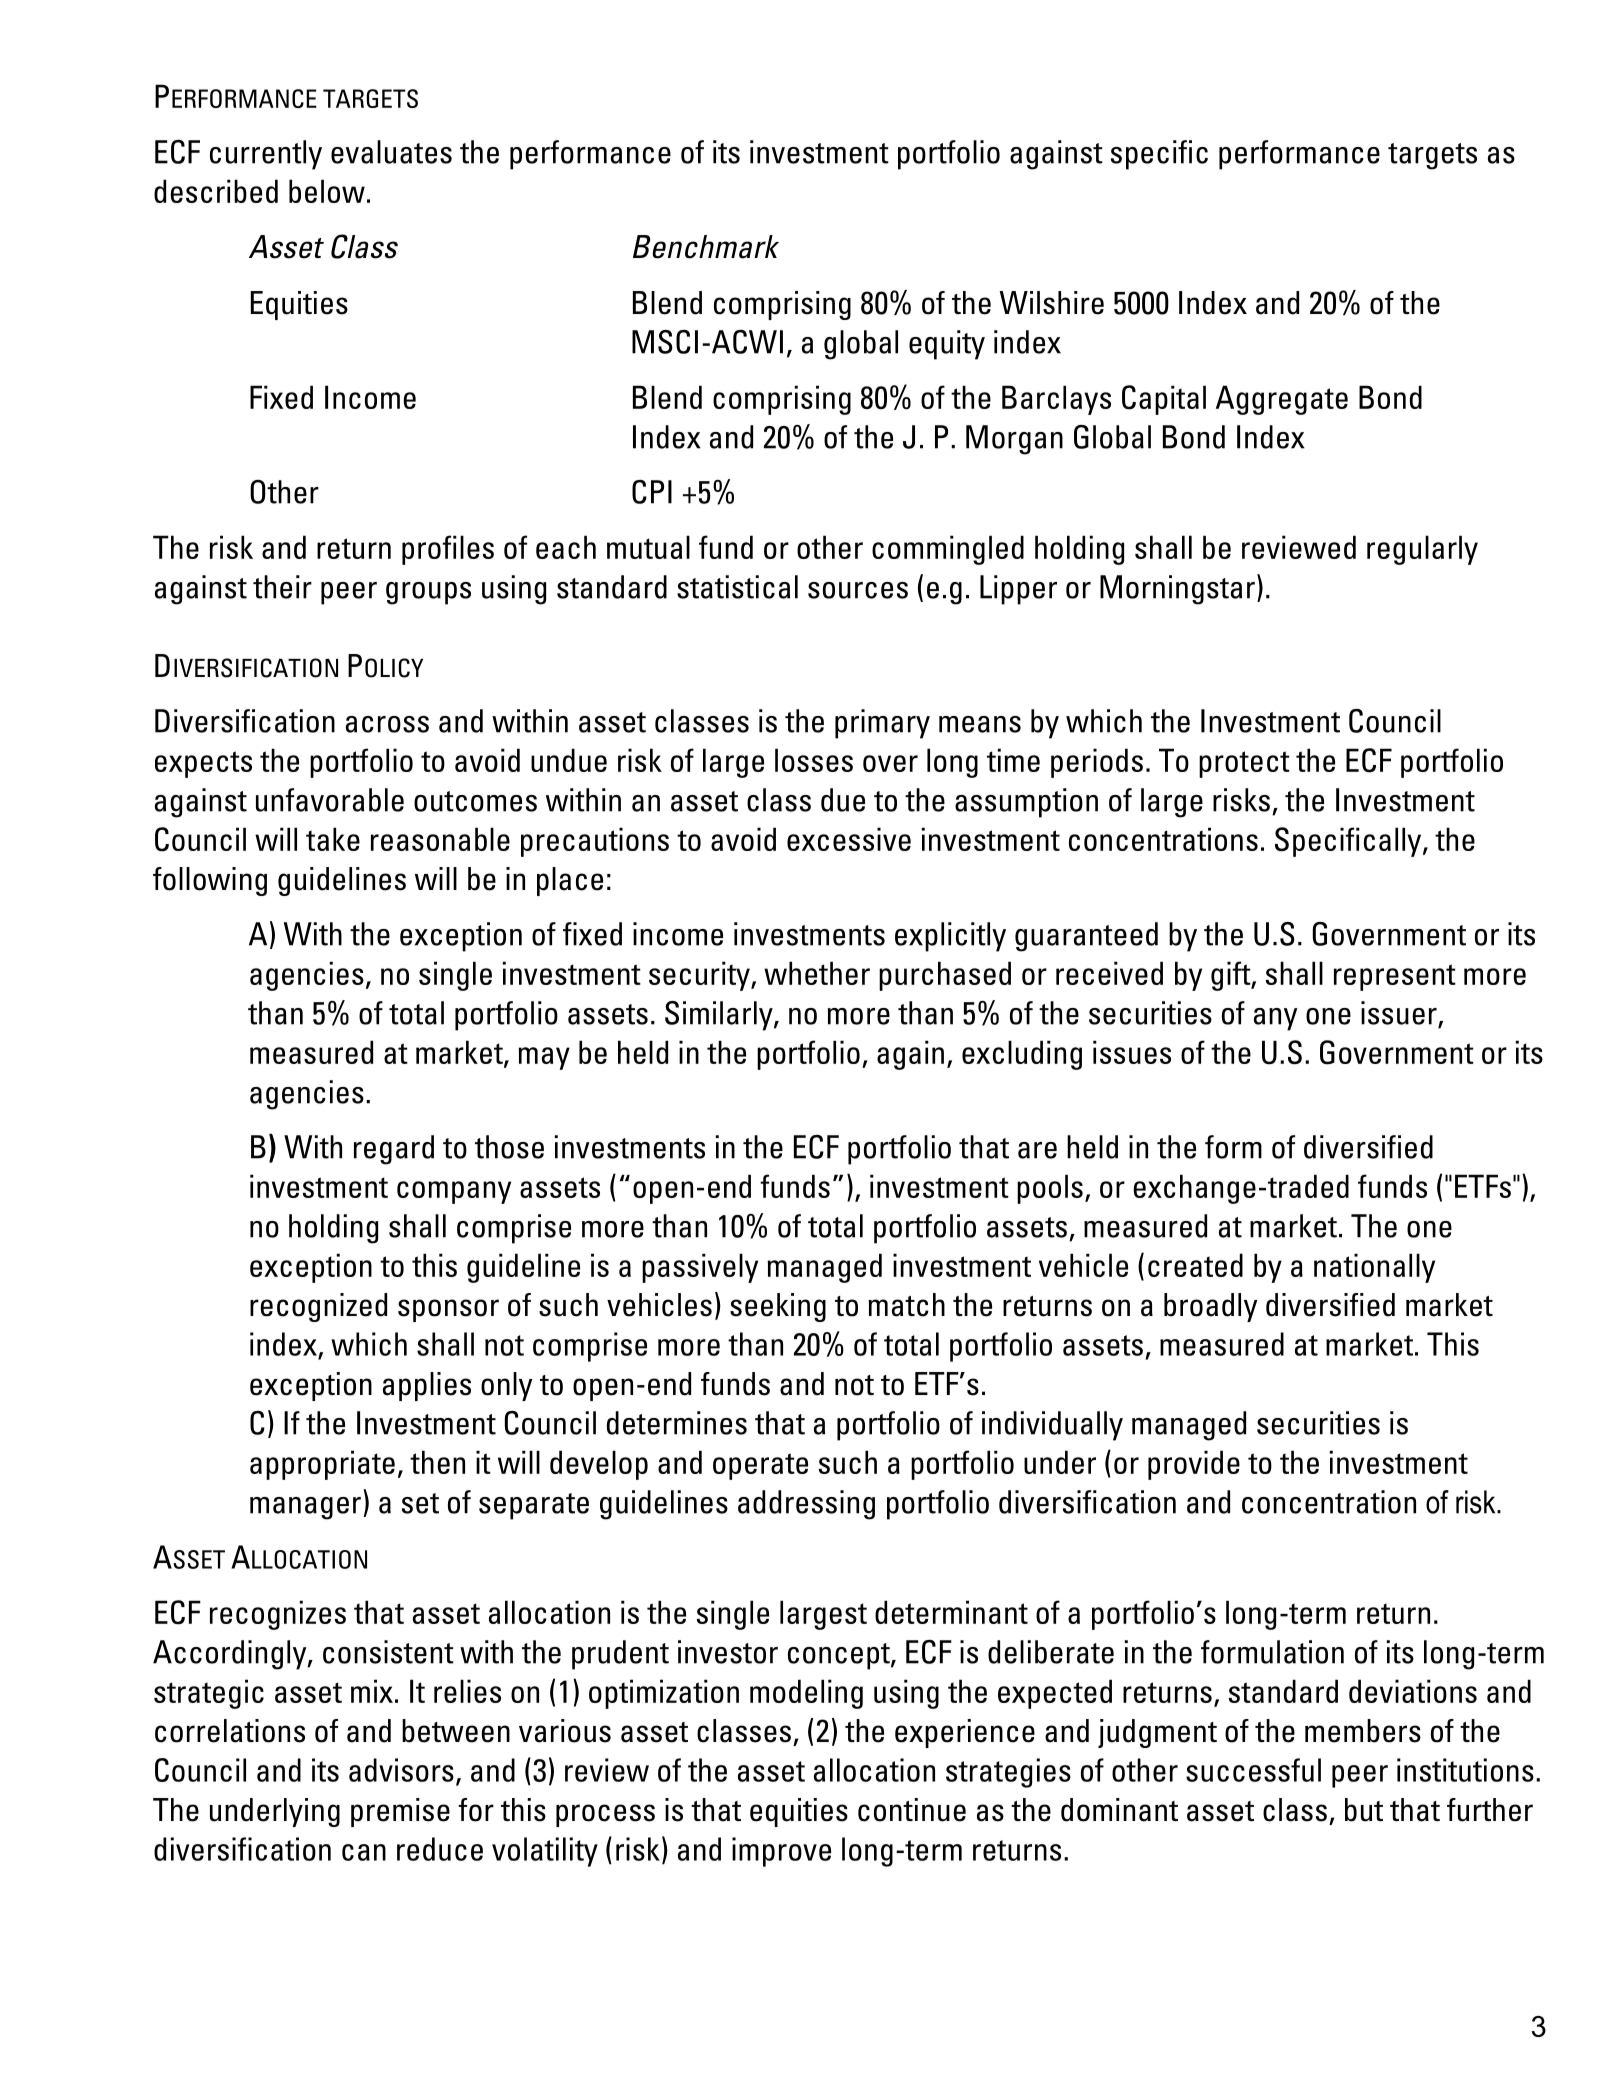  I want to click on whether, so click(817, 973).
